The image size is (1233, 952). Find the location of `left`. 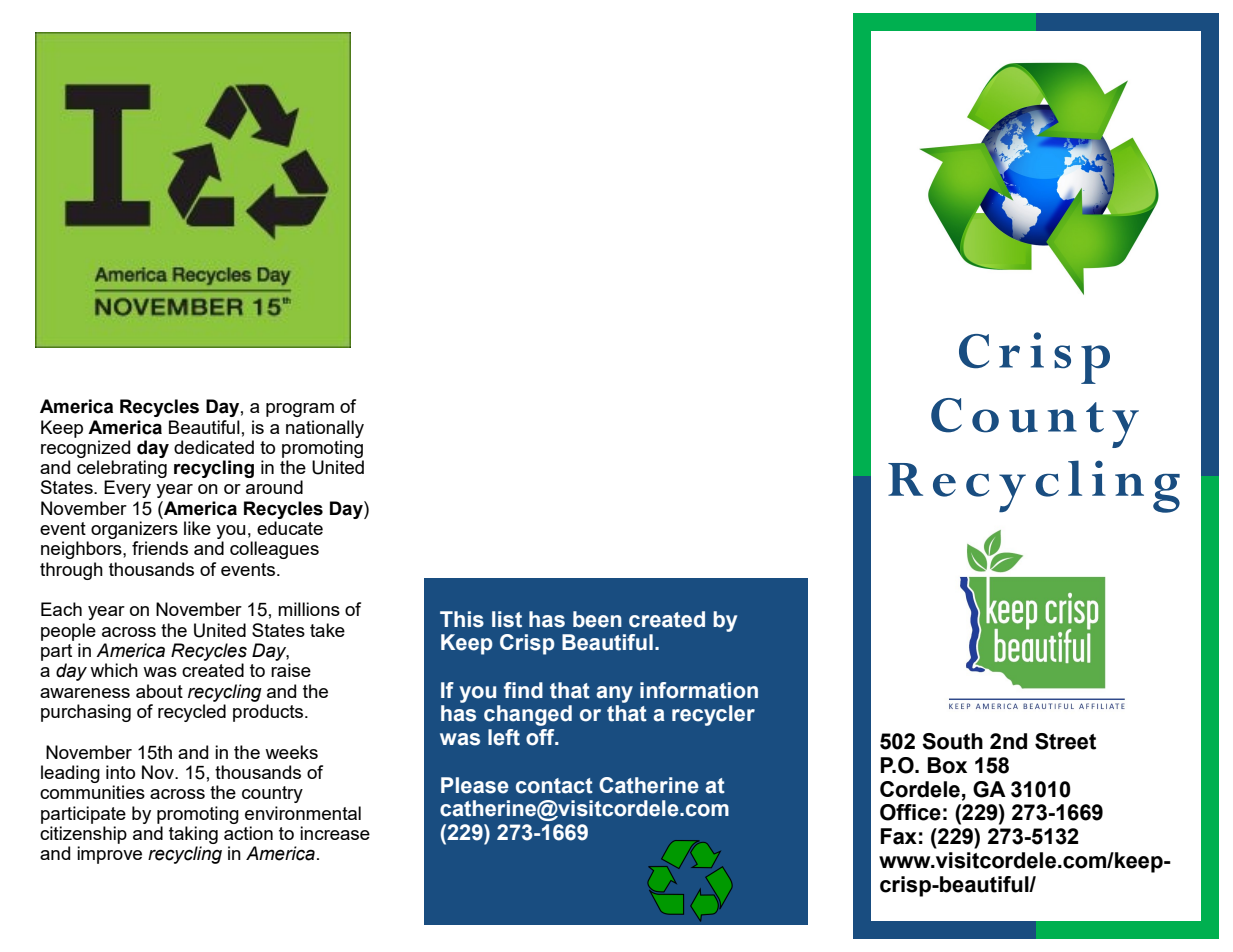

left is located at coordinates (504, 737).
